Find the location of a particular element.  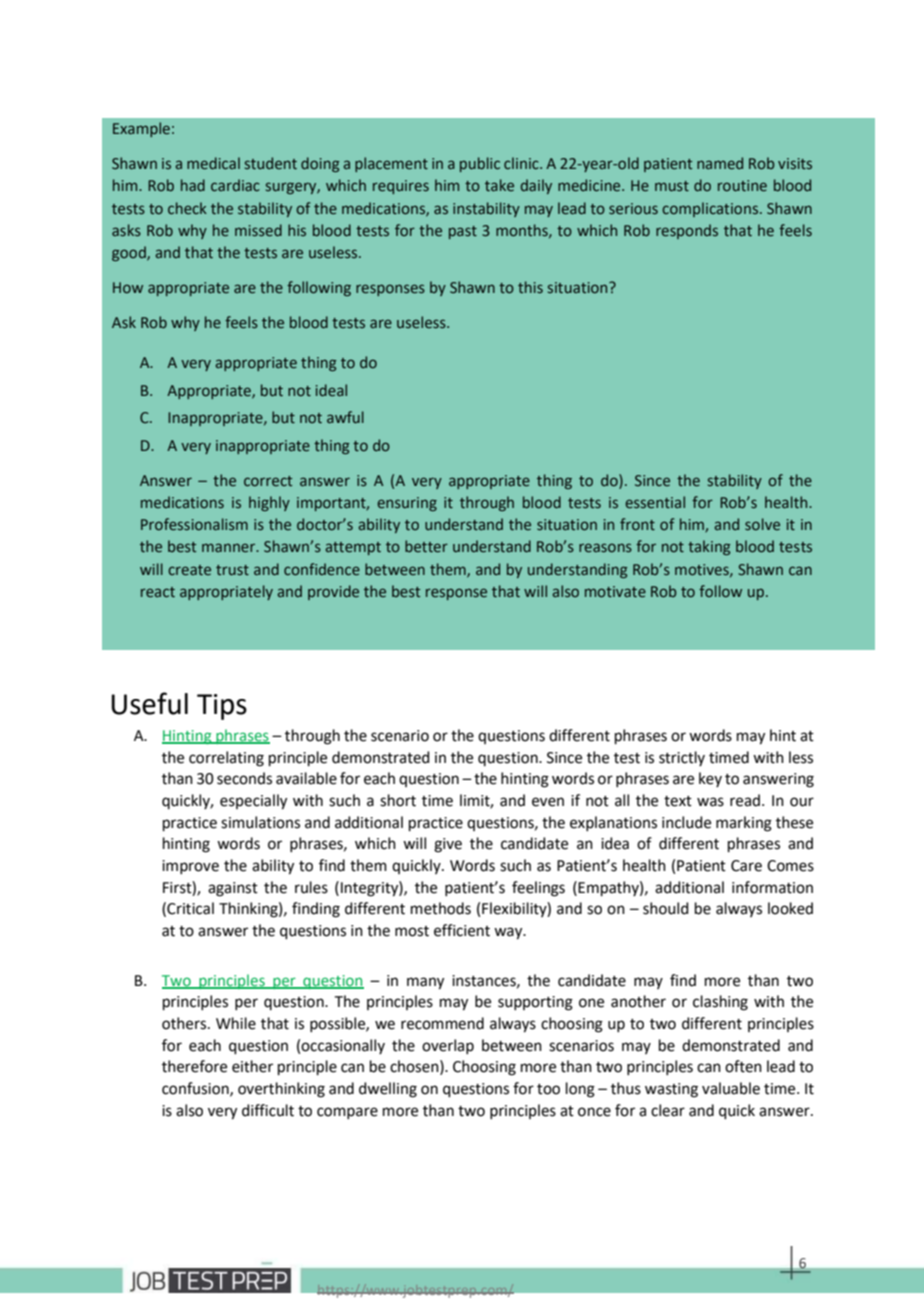

give is located at coordinates (448, 845).
